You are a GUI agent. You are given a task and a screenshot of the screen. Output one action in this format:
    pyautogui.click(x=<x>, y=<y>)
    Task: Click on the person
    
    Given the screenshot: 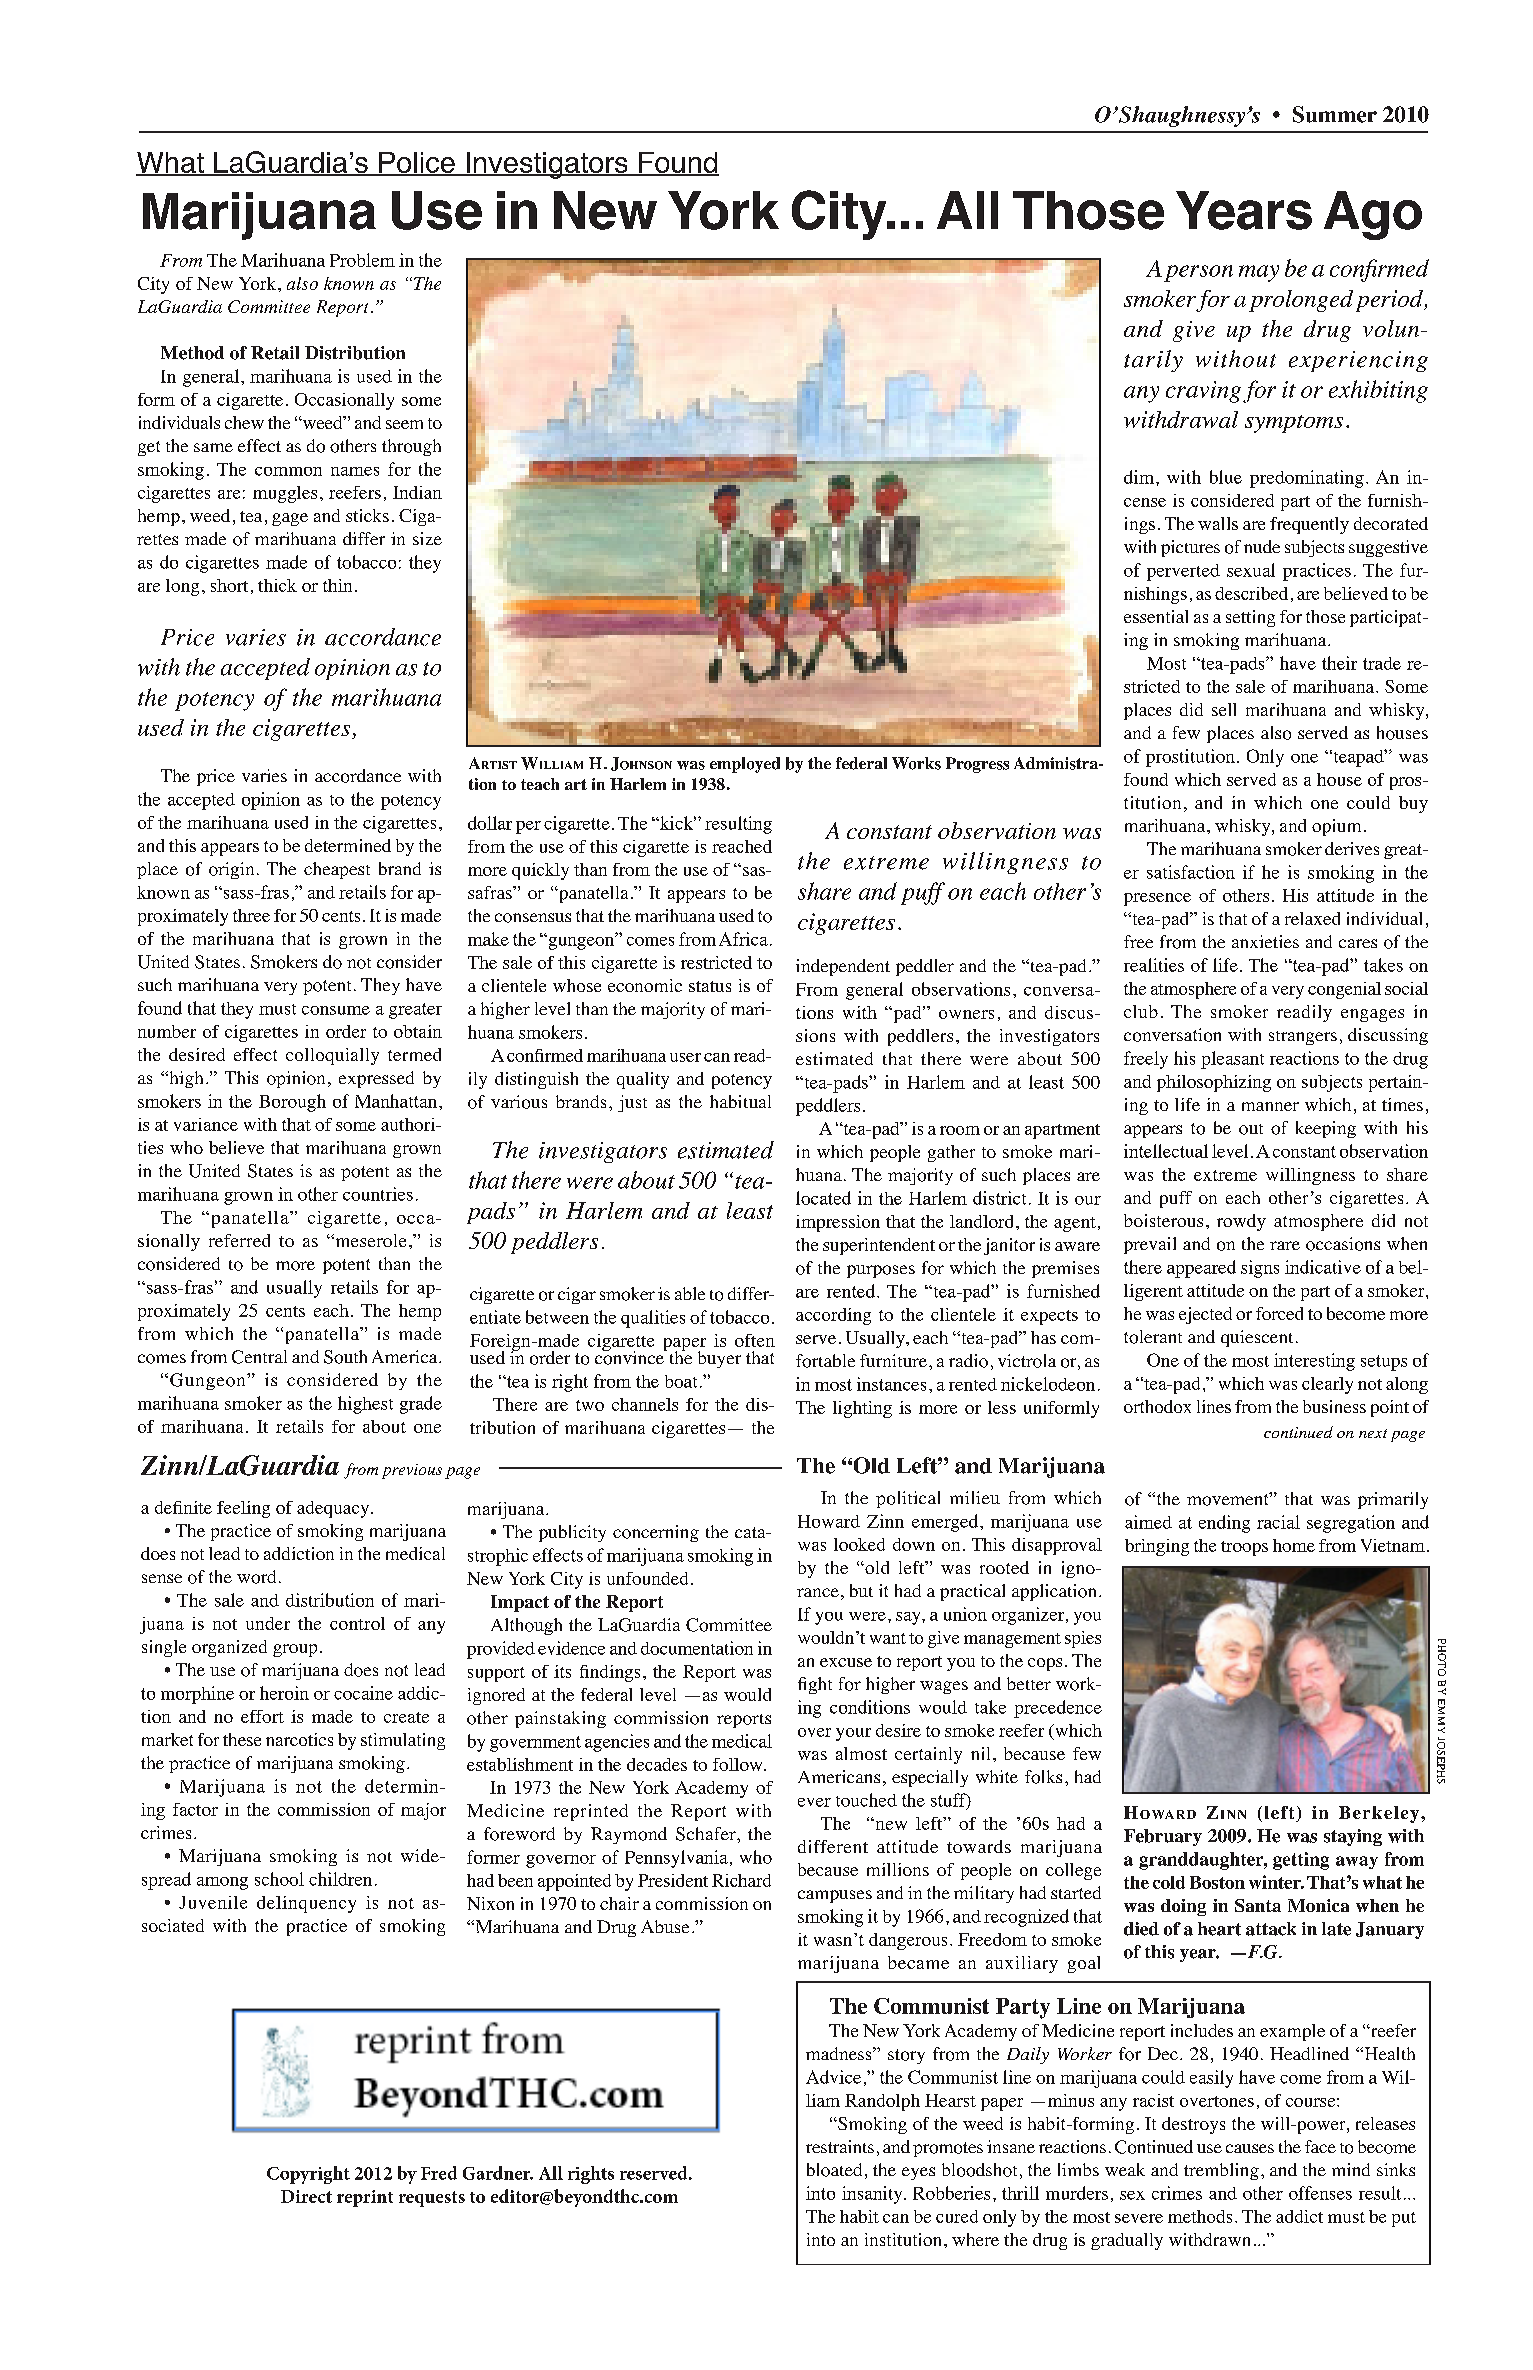 What is the action you would take?
    pyautogui.click(x=1198, y=273)
